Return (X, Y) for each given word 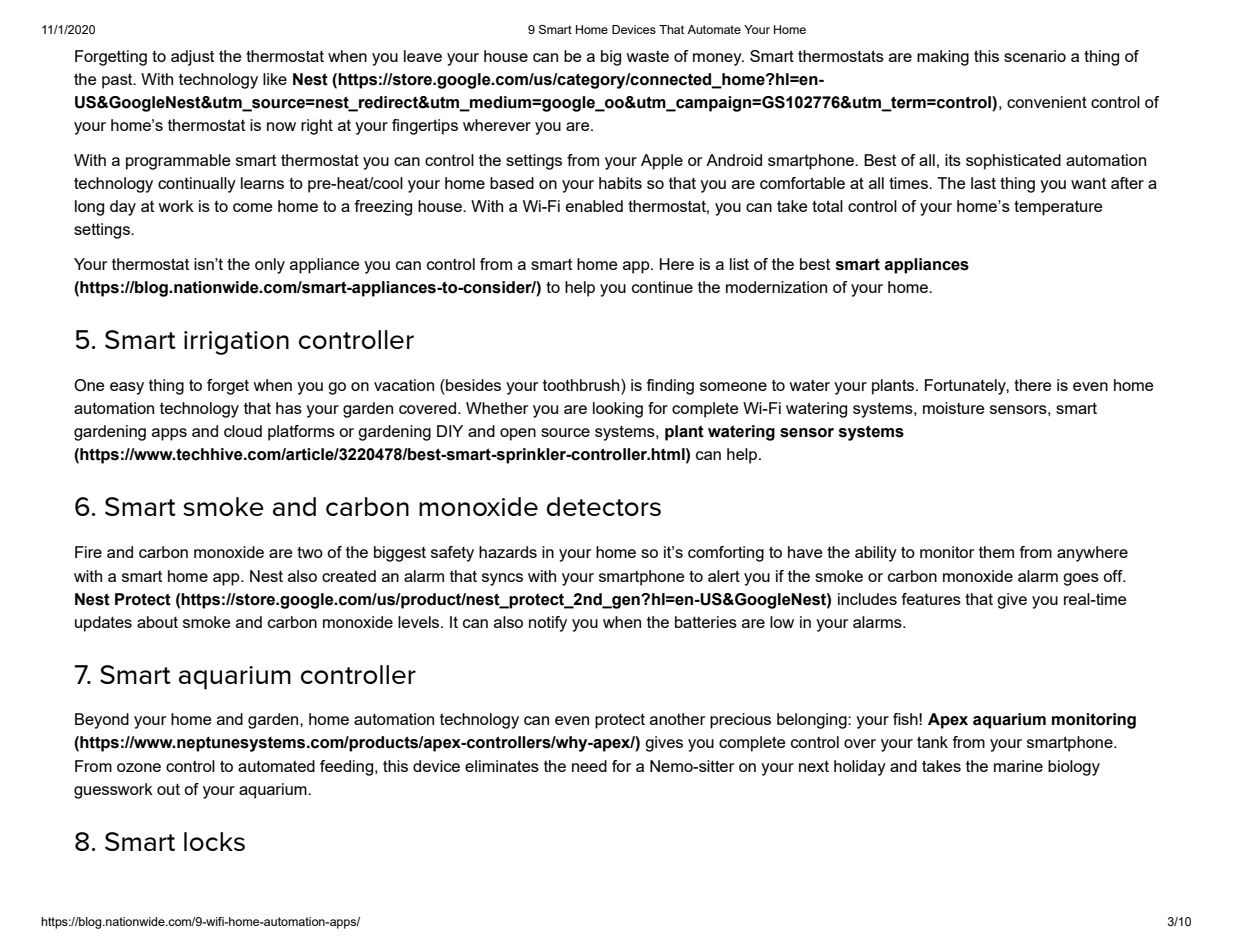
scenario (1035, 56)
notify (548, 624)
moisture (954, 408)
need (589, 766)
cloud (243, 431)
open (518, 434)
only (270, 266)
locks (214, 841)
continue (662, 287)
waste (647, 56)
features (931, 599)
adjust (192, 58)
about (157, 622)
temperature (1058, 208)
